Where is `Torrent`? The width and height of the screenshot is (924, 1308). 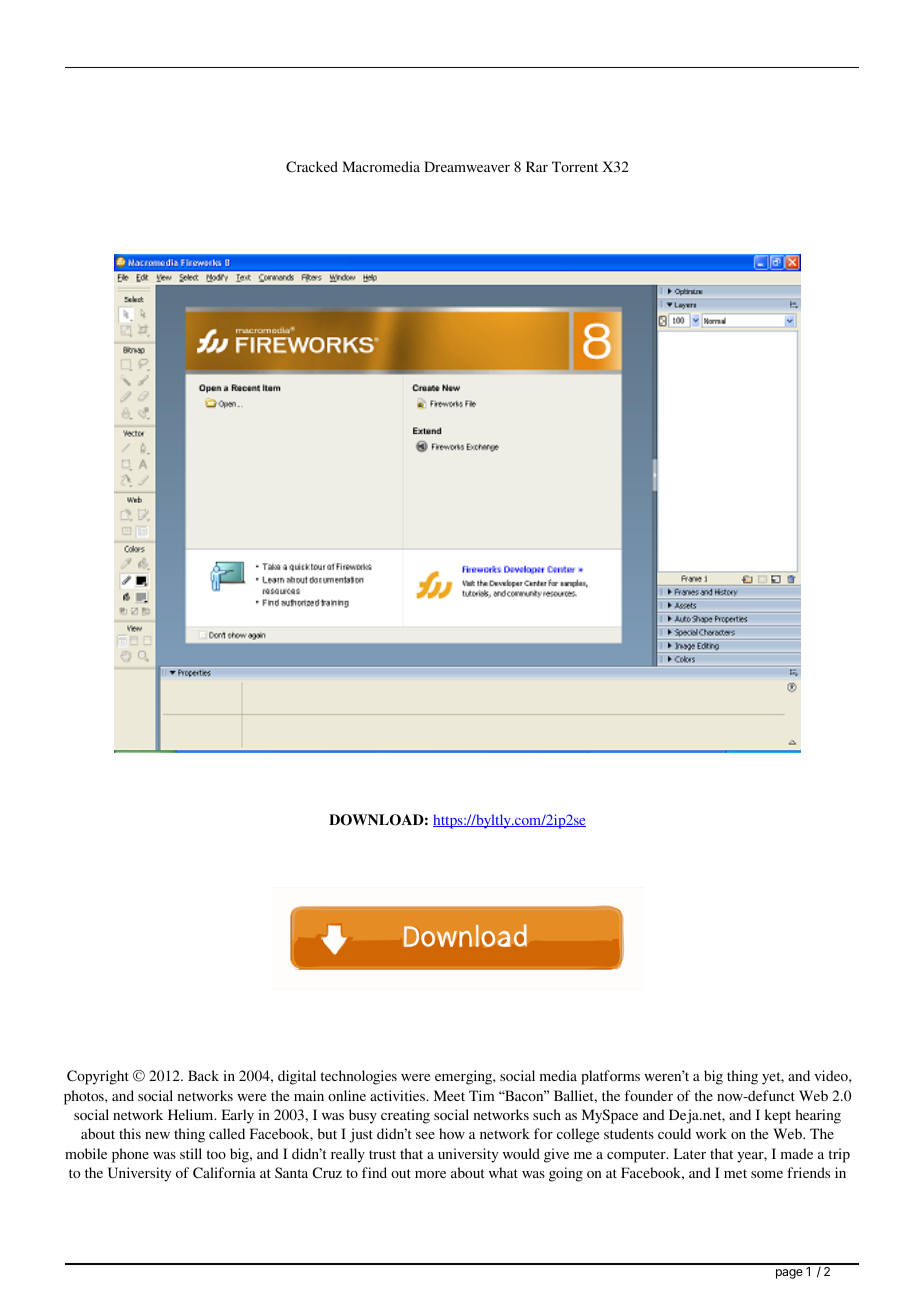 Torrent is located at coordinates (575, 166).
